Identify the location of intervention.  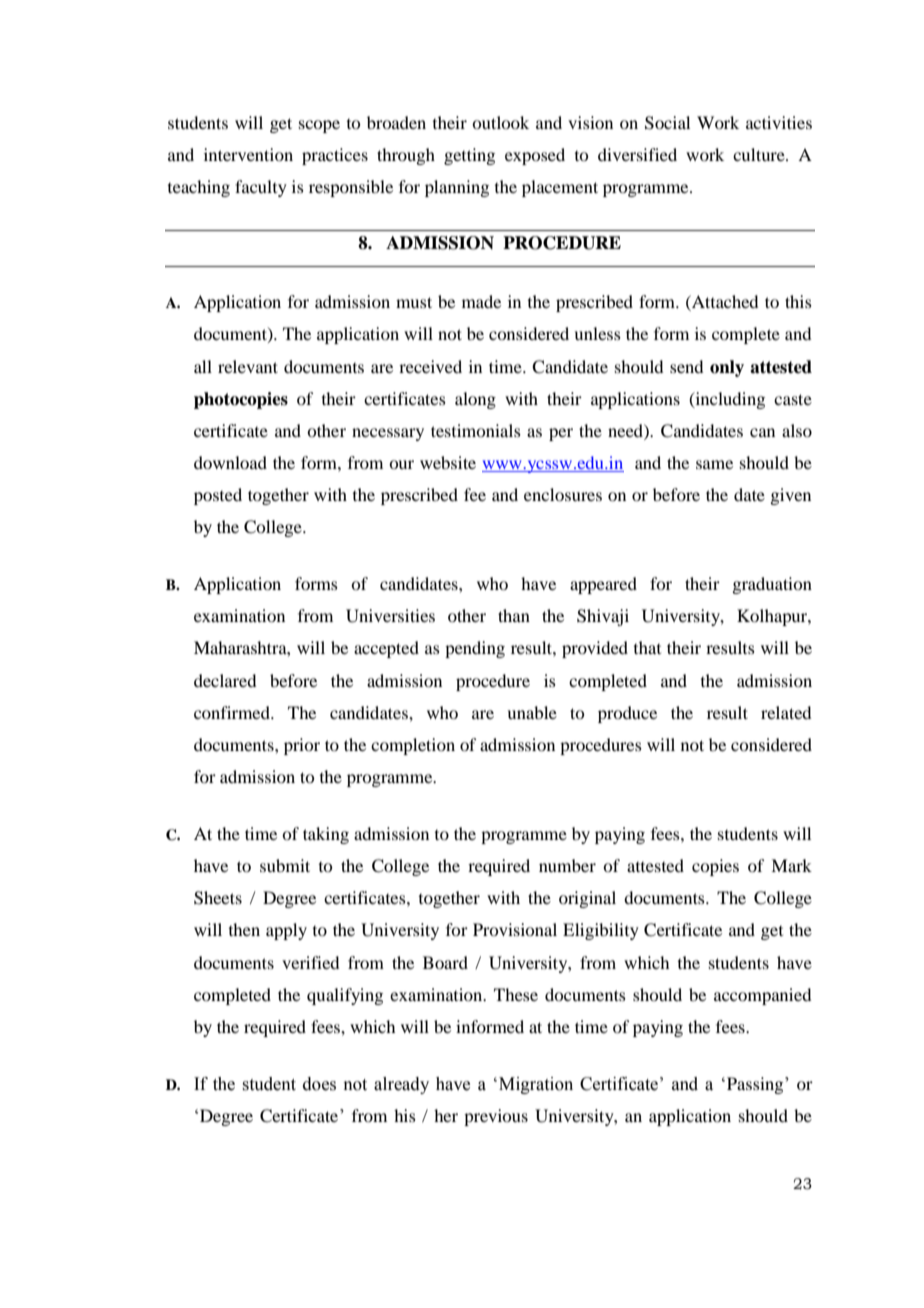
(248, 154).
